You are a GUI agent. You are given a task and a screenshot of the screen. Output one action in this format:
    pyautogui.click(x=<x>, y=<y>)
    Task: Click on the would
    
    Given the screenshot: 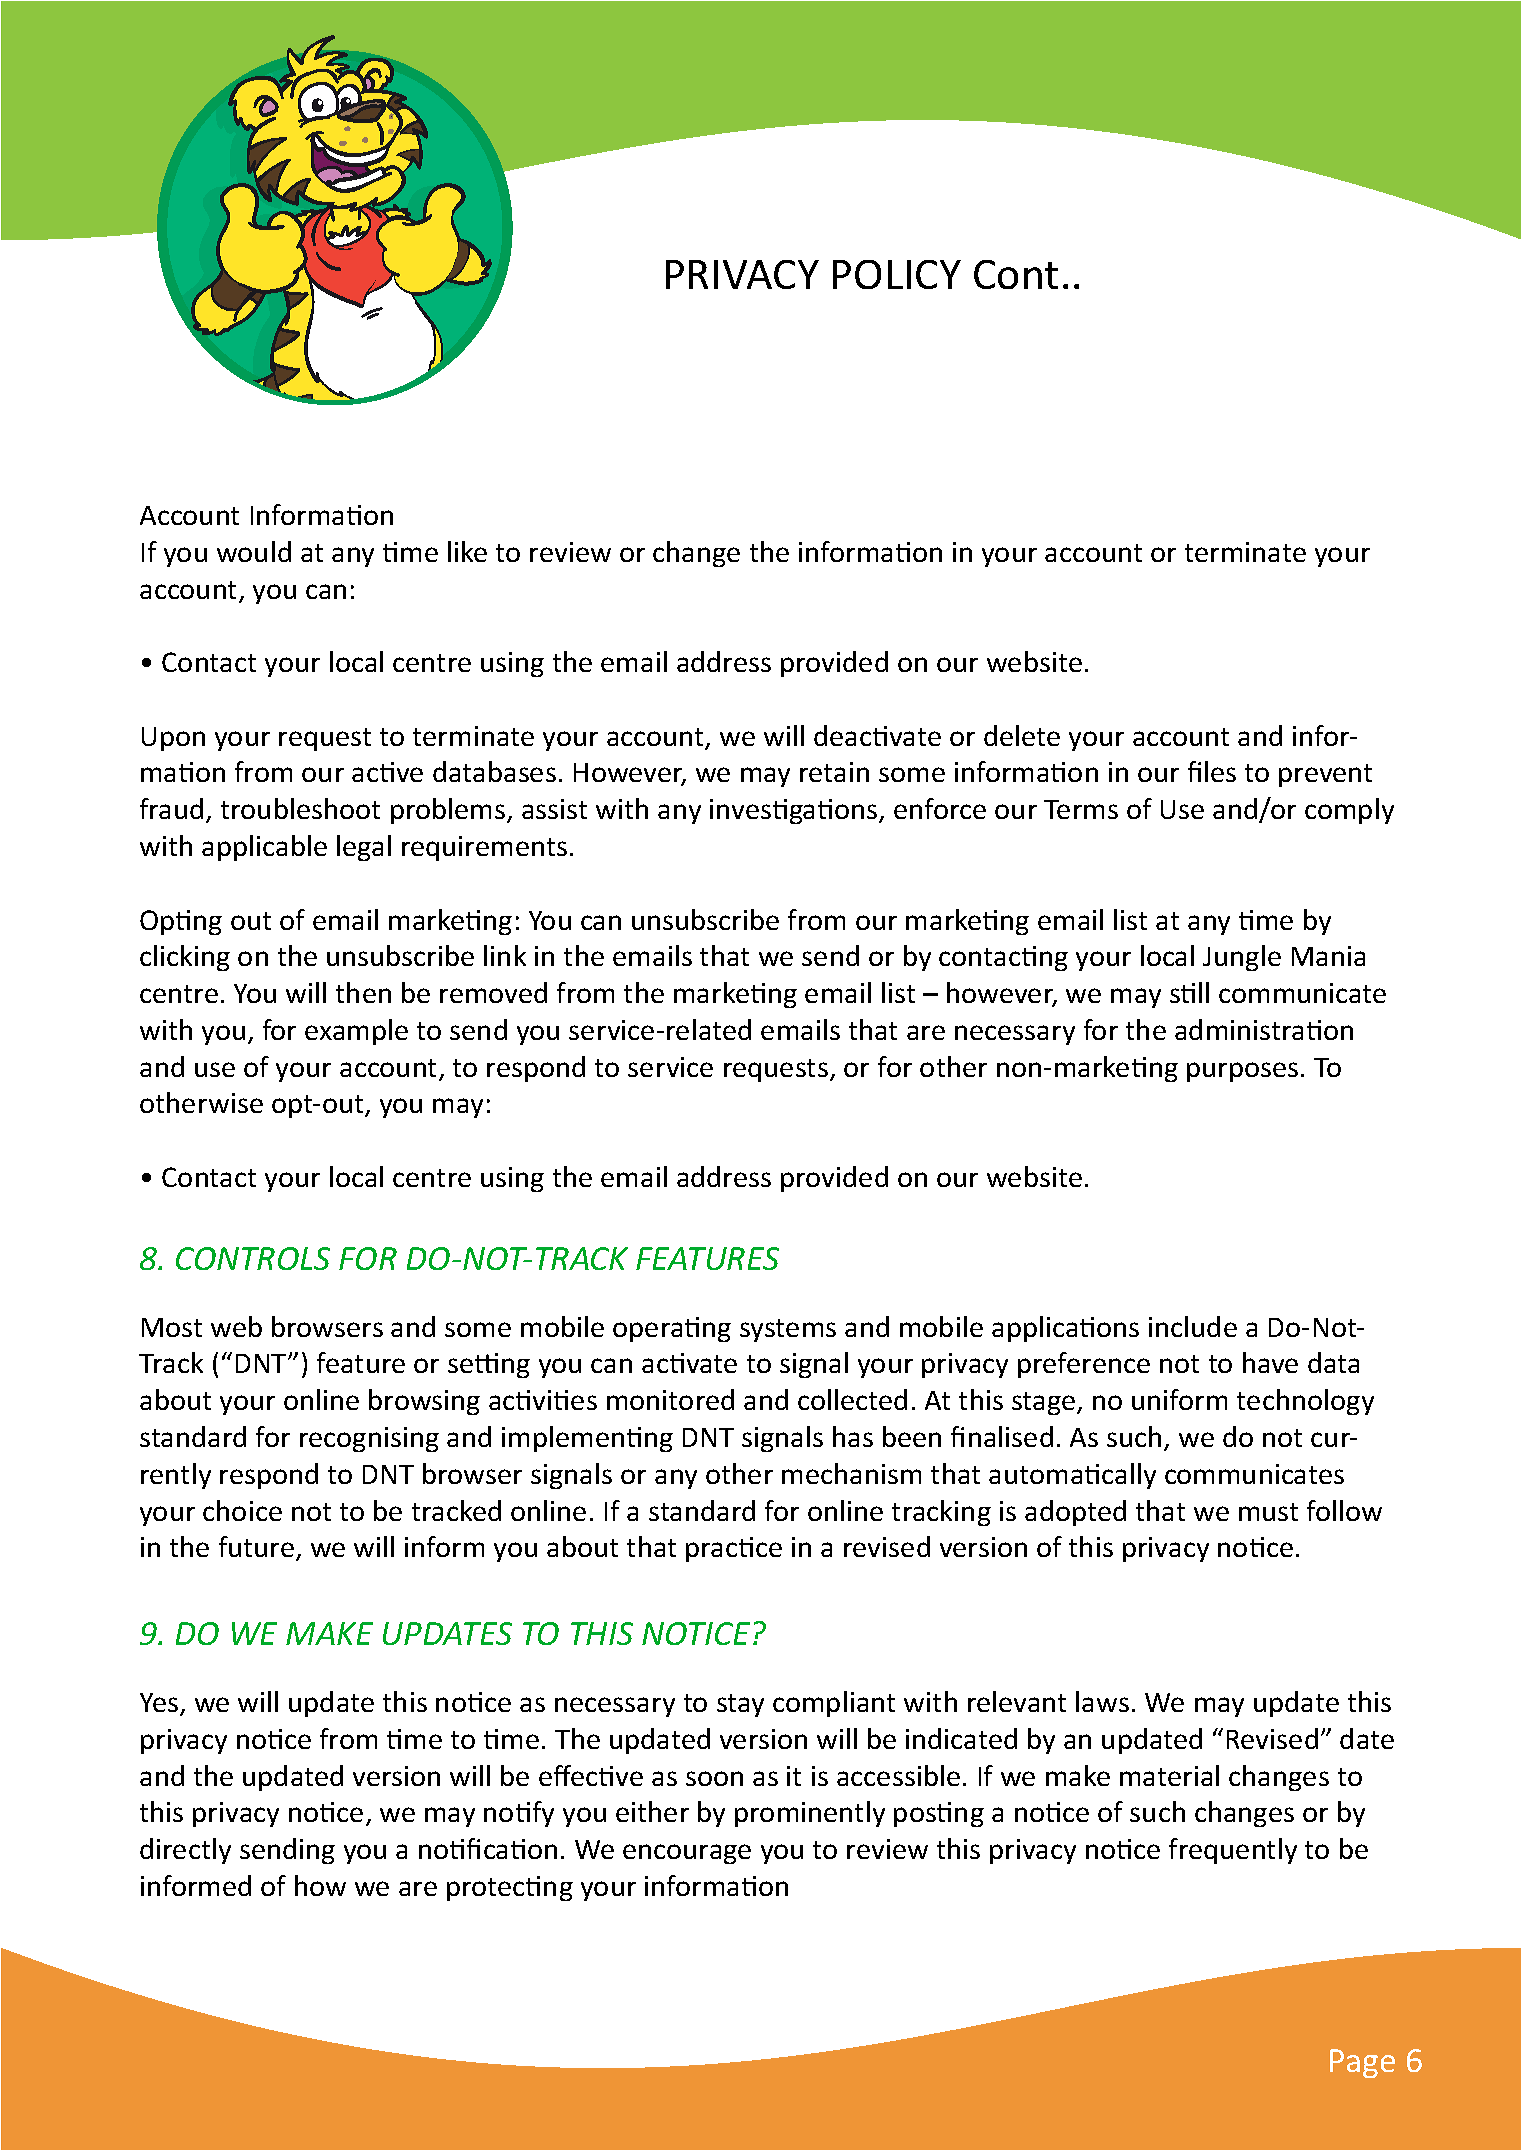 What is the action you would take?
    pyautogui.click(x=254, y=551)
